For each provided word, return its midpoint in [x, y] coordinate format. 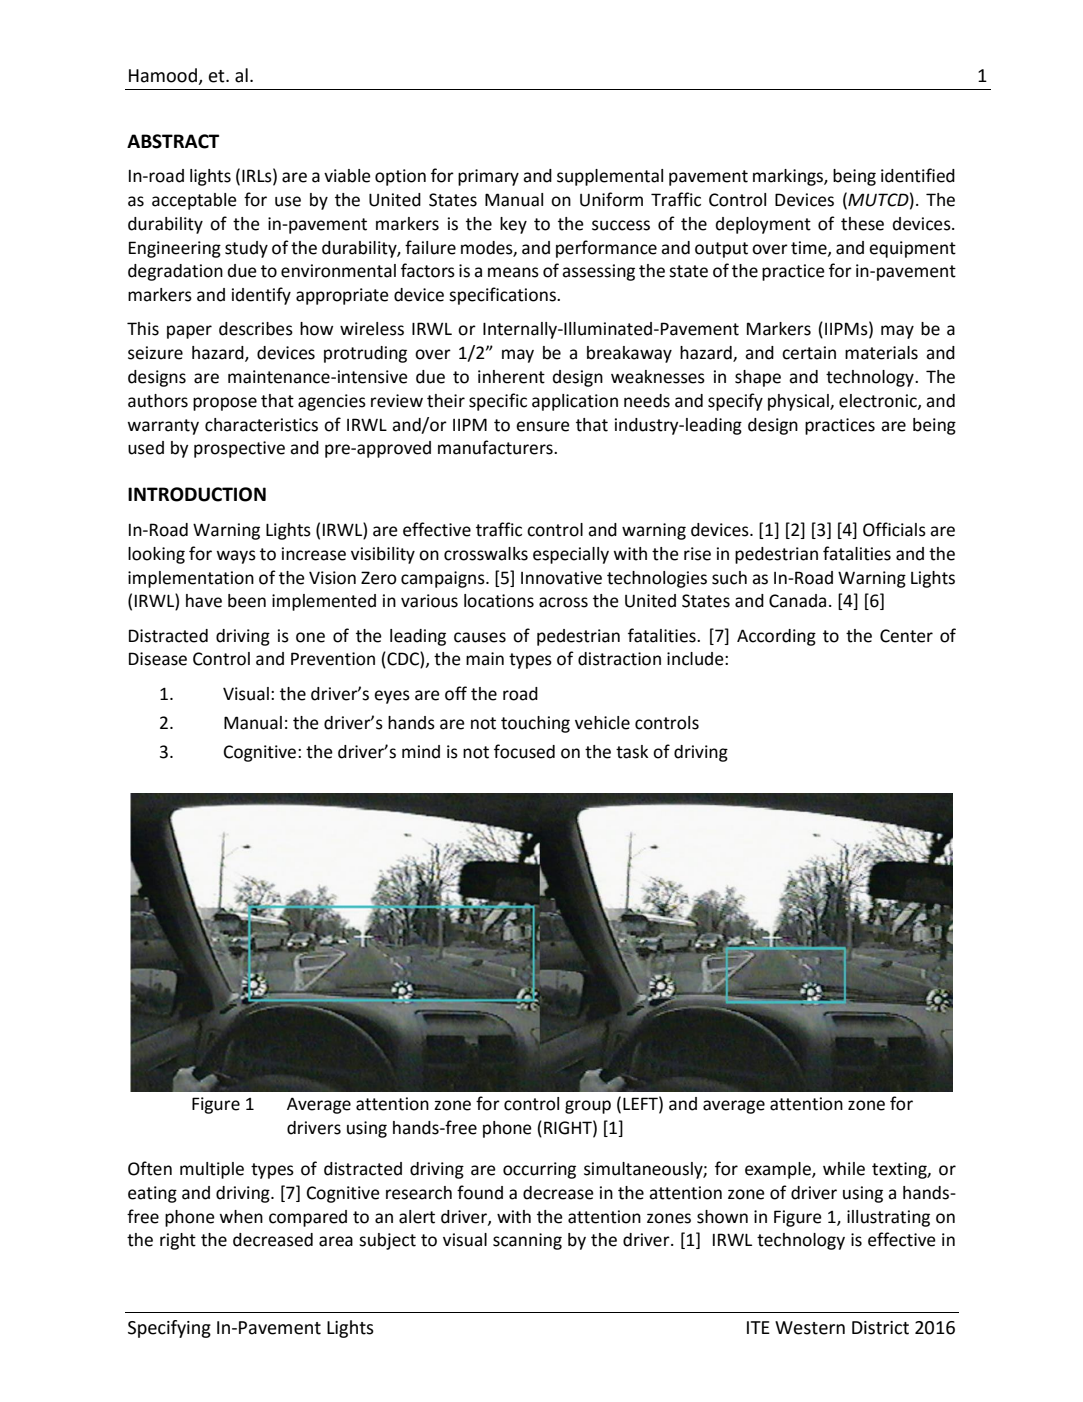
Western [810, 1328]
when [241, 1217]
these [862, 224]
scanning [527, 1241]
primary [488, 177]
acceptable [194, 201]
